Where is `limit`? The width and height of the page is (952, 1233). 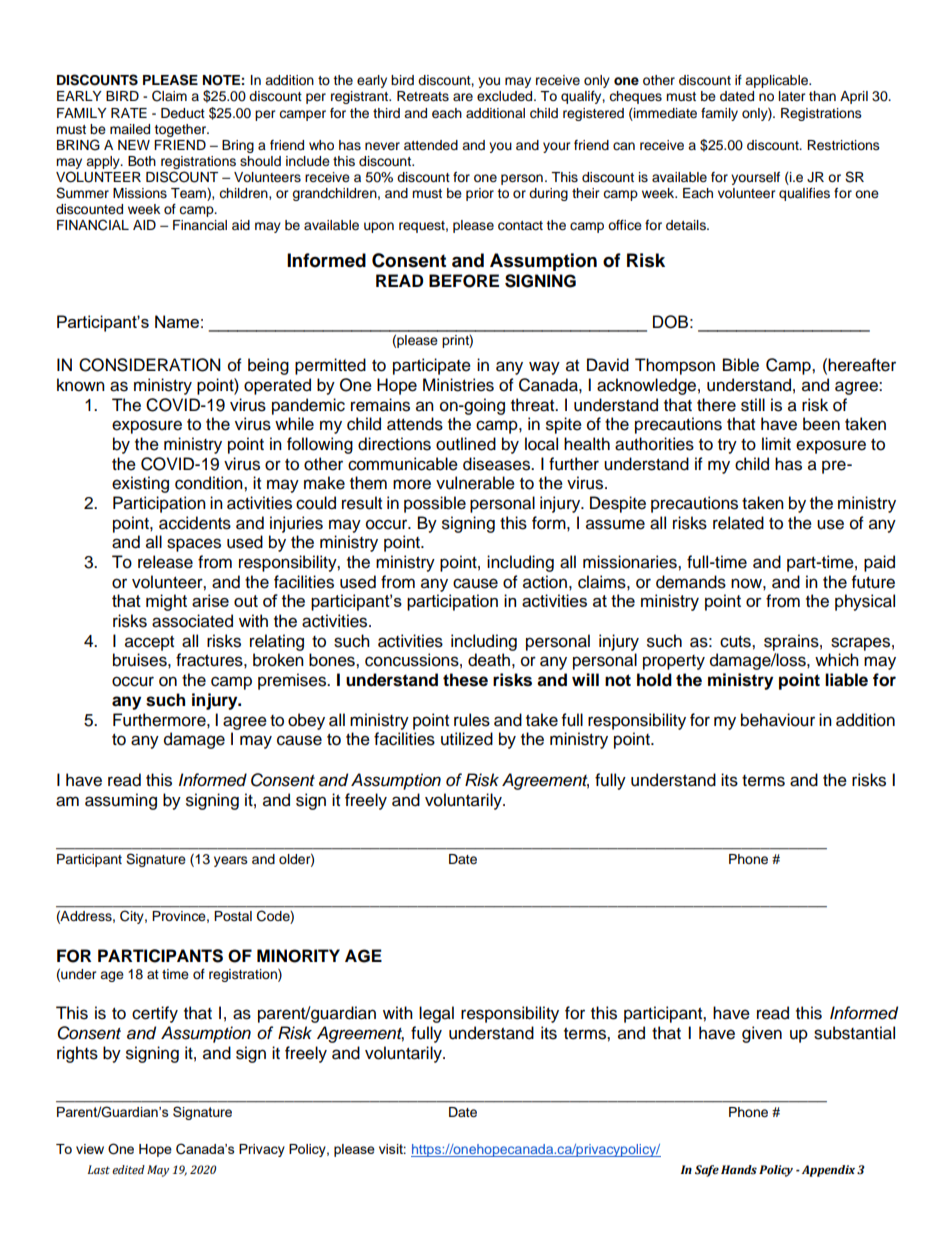
limit is located at coordinates (776, 443).
